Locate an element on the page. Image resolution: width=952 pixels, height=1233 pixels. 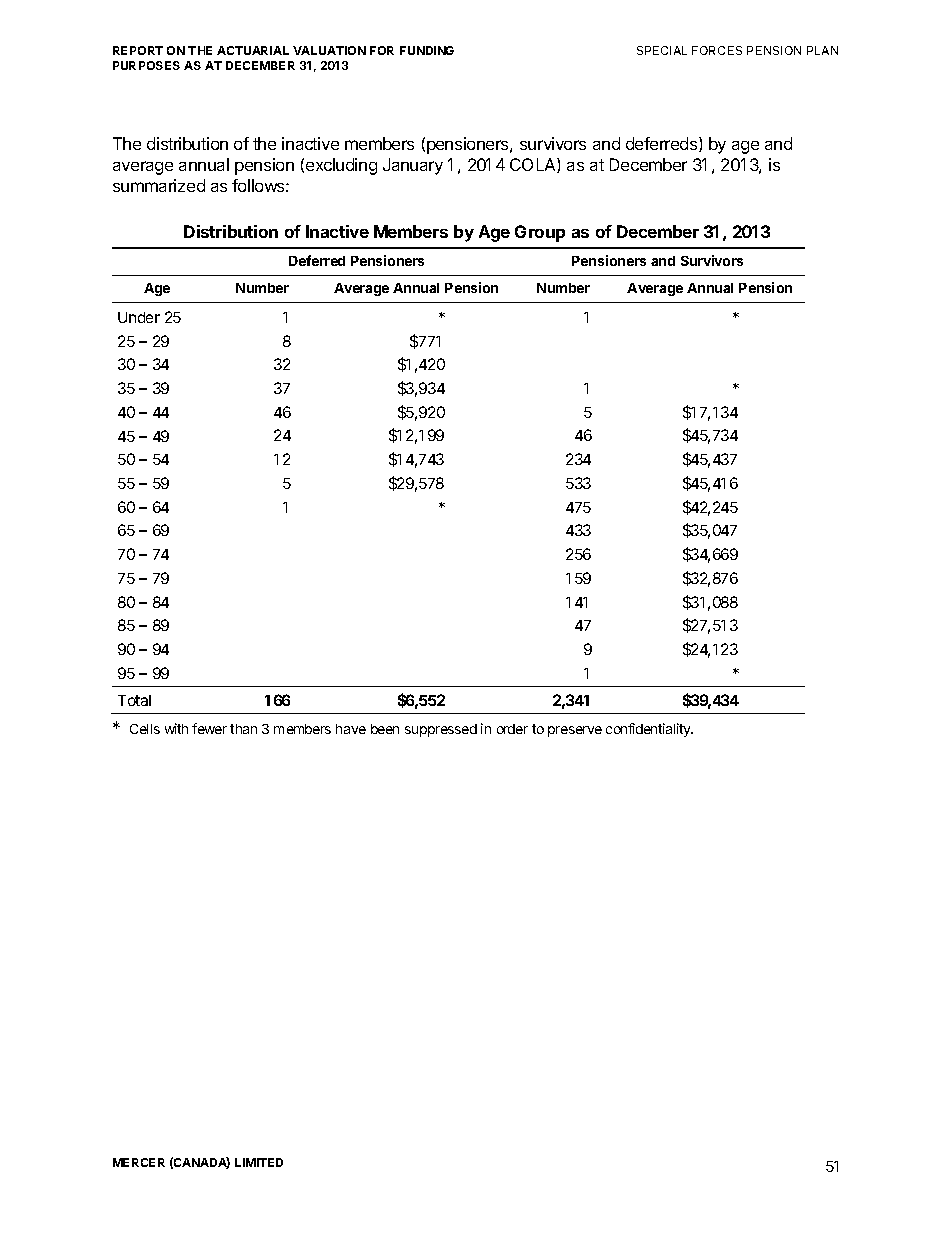
fewer is located at coordinates (209, 728).
